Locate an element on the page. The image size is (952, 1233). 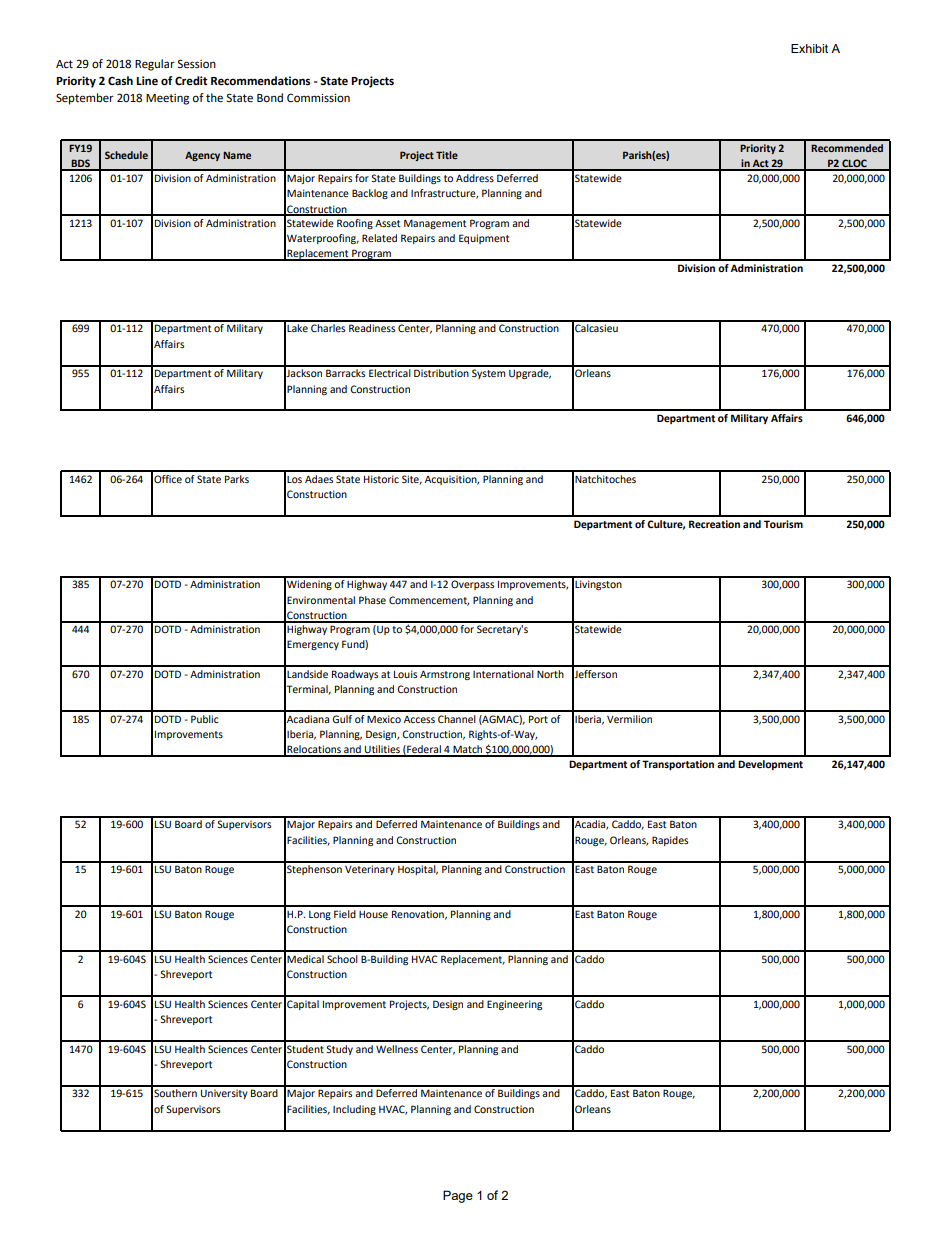
Long is located at coordinates (320, 915).
